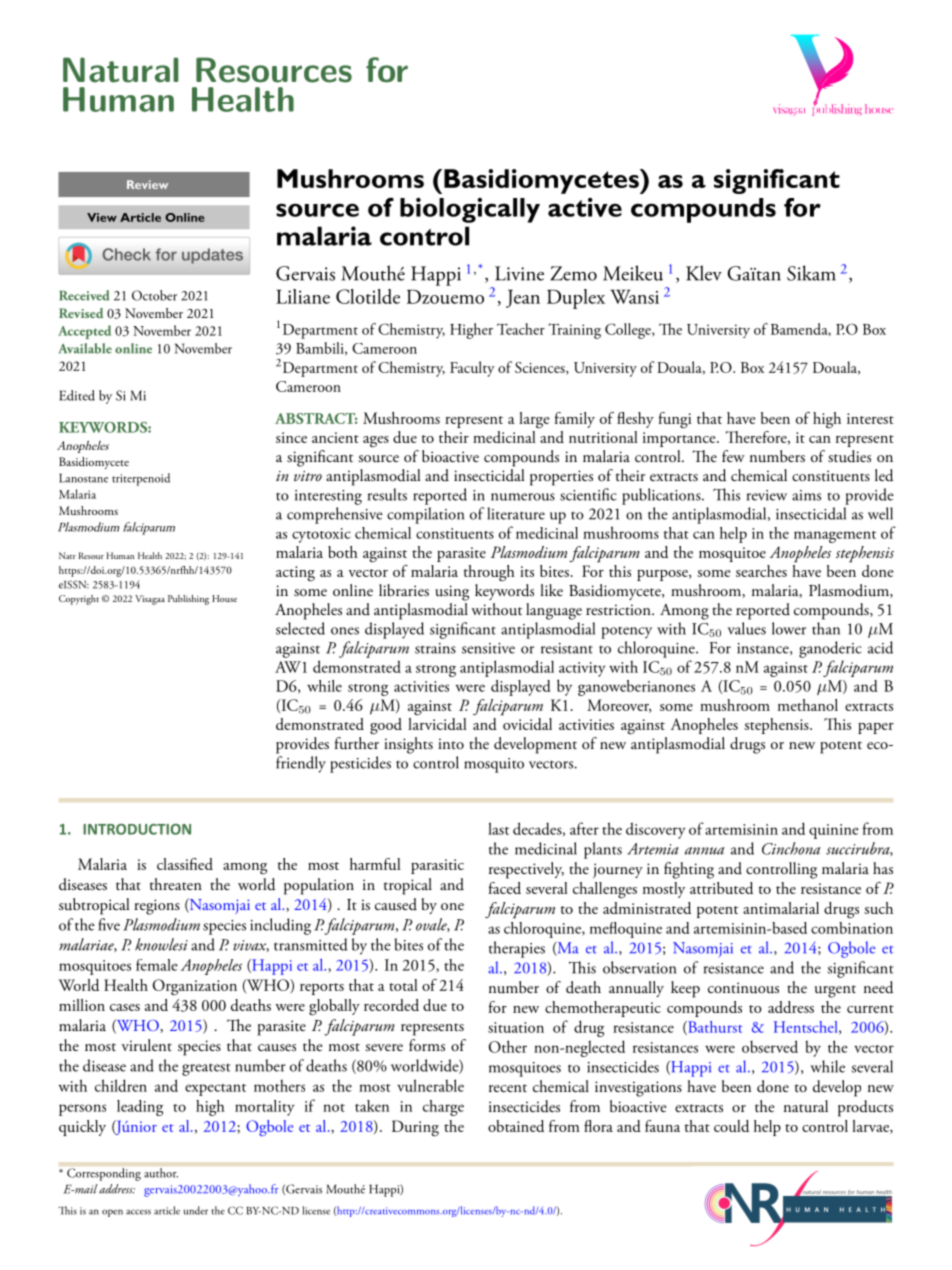 This screenshot has width=952, height=1270. I want to click on College, so click(629, 331).
